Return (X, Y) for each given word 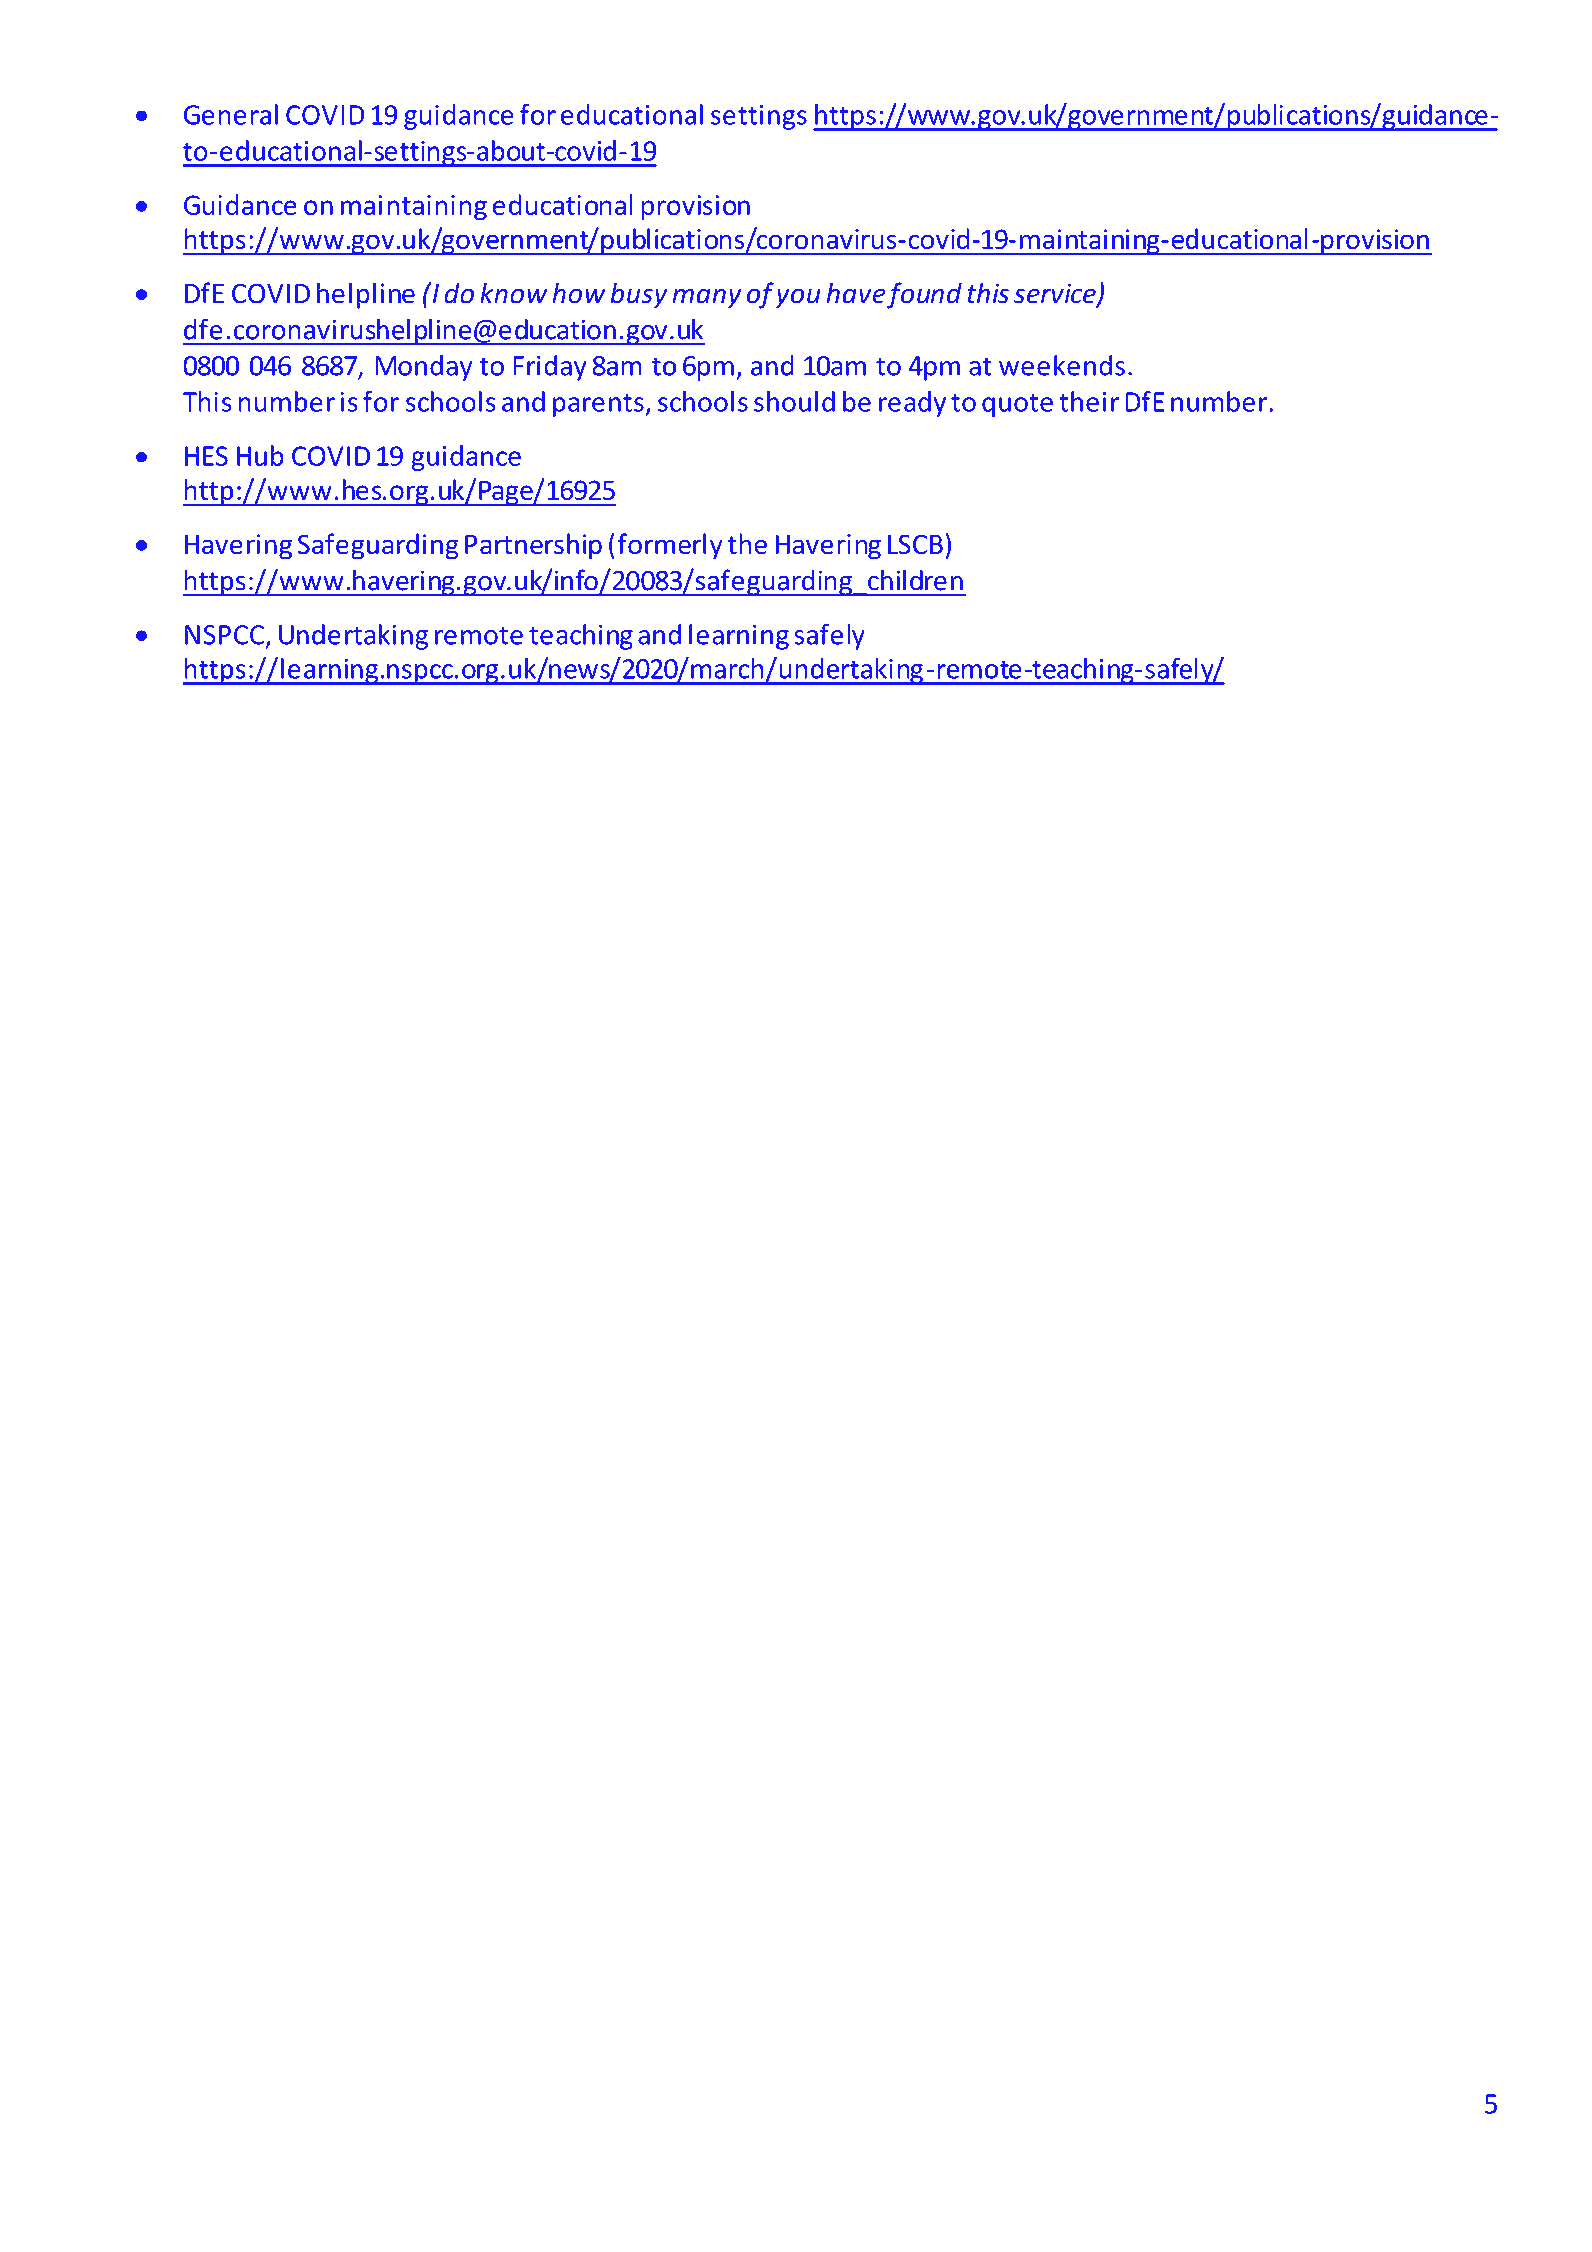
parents (599, 405)
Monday (423, 368)
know (514, 293)
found (924, 295)
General (231, 114)
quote (1017, 405)
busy (639, 295)
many (707, 298)
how (579, 293)
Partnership (533, 546)
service (1056, 294)
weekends (1062, 365)
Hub (260, 455)
